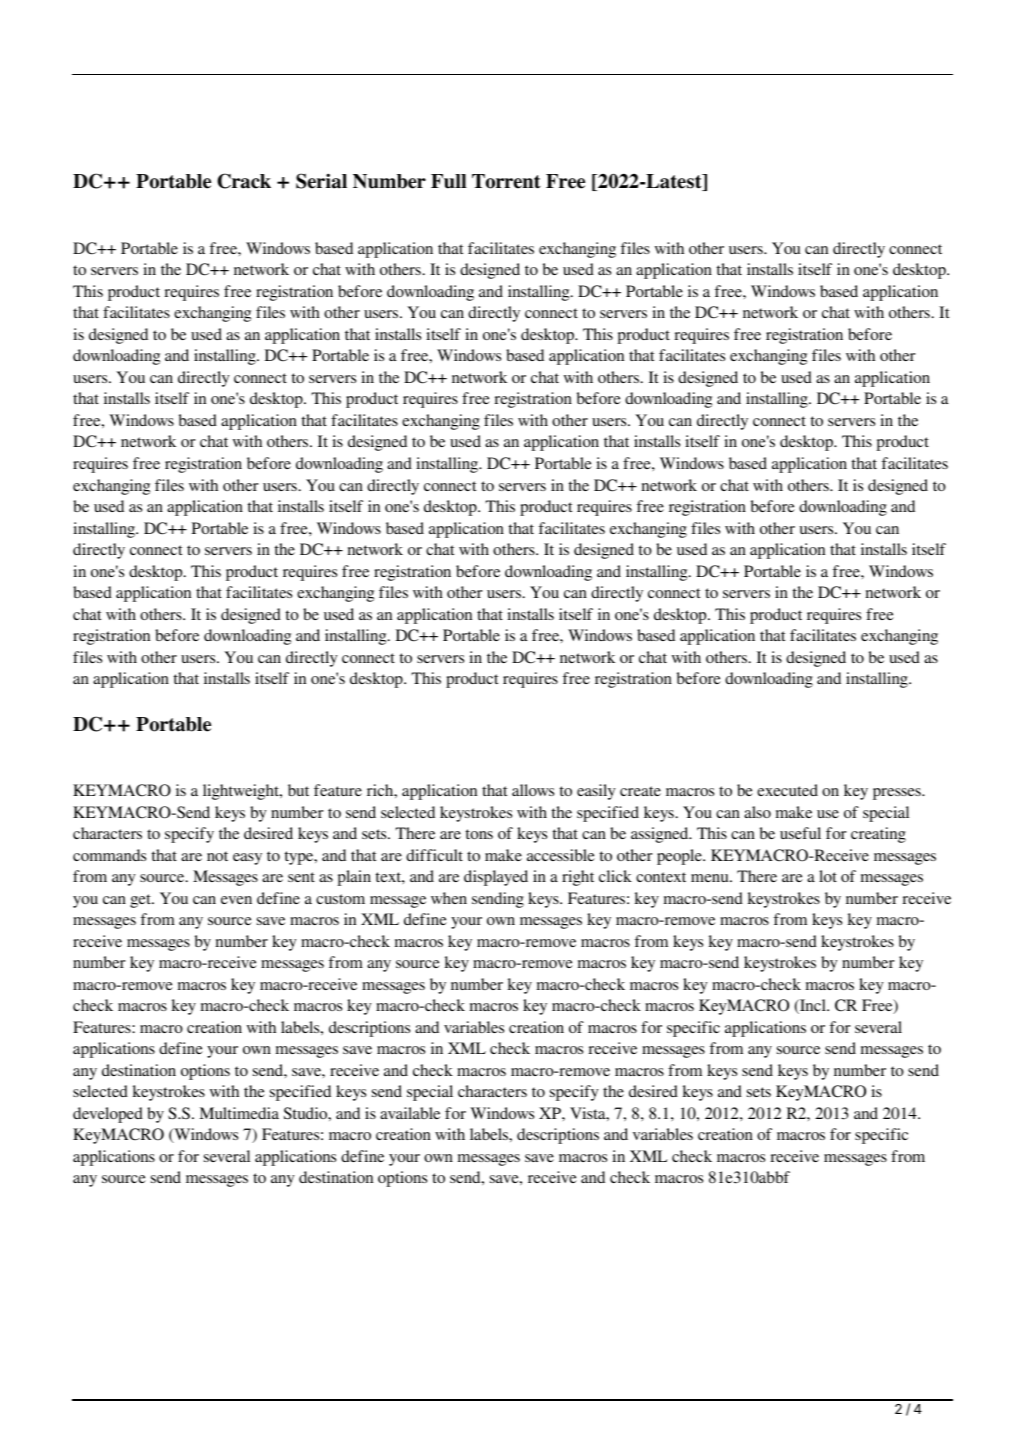  What do you see at coordinates (242, 792) in the screenshot?
I see `lightweight` at bounding box center [242, 792].
